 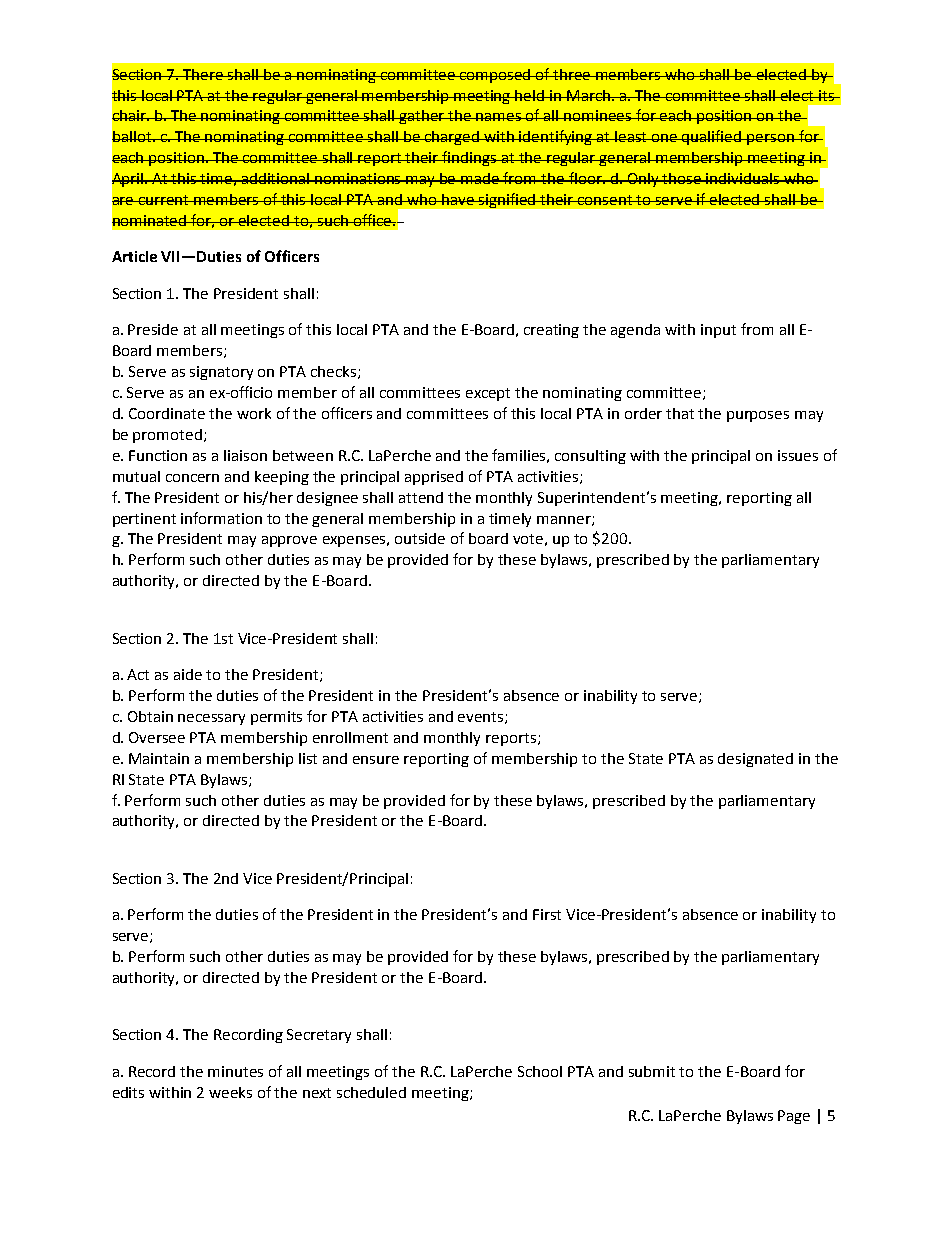 I want to click on There, so click(x=204, y=74).
